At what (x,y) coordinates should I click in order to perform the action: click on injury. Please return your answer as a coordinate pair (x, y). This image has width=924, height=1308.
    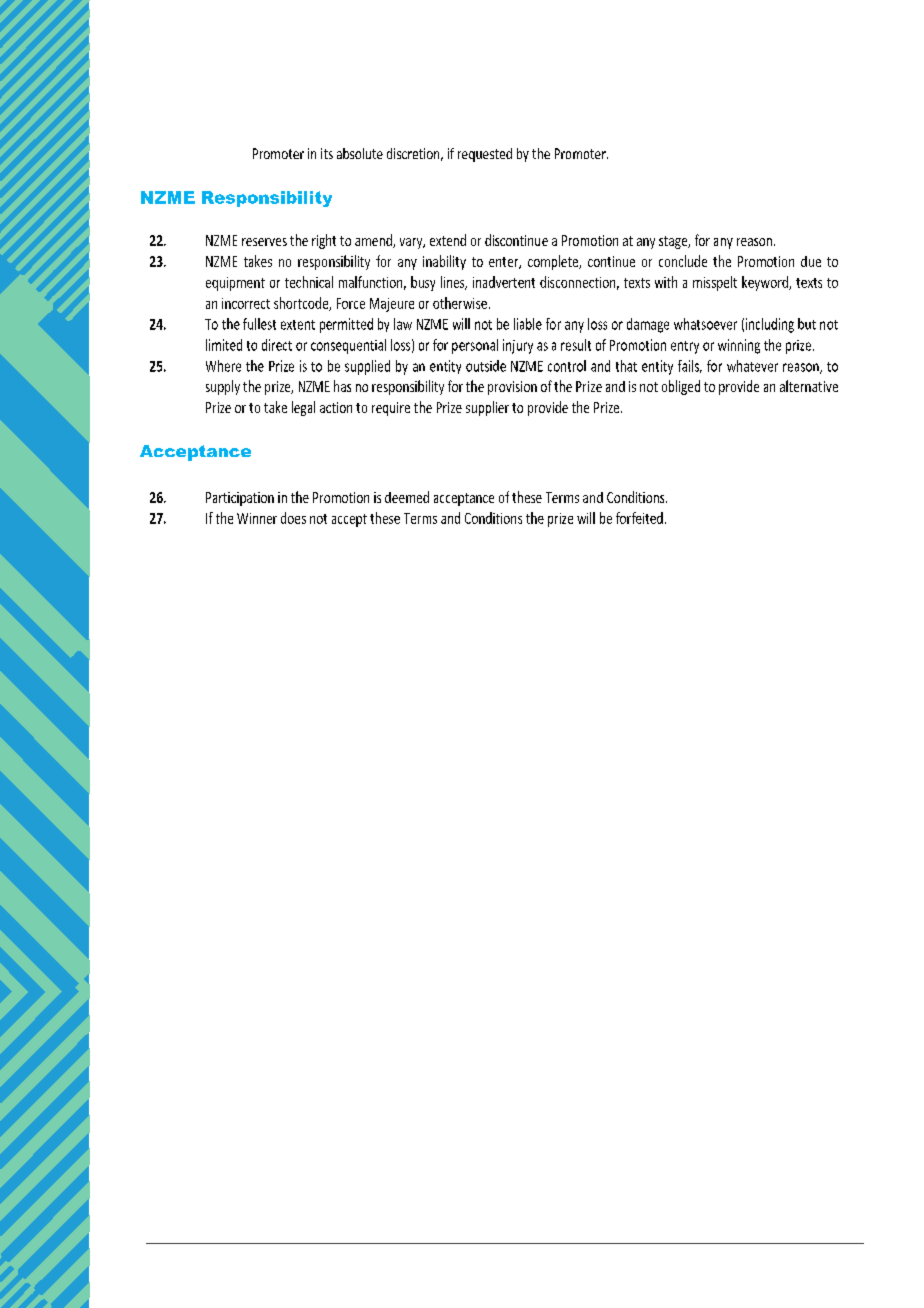
    Looking at the image, I should click on (518, 346).
